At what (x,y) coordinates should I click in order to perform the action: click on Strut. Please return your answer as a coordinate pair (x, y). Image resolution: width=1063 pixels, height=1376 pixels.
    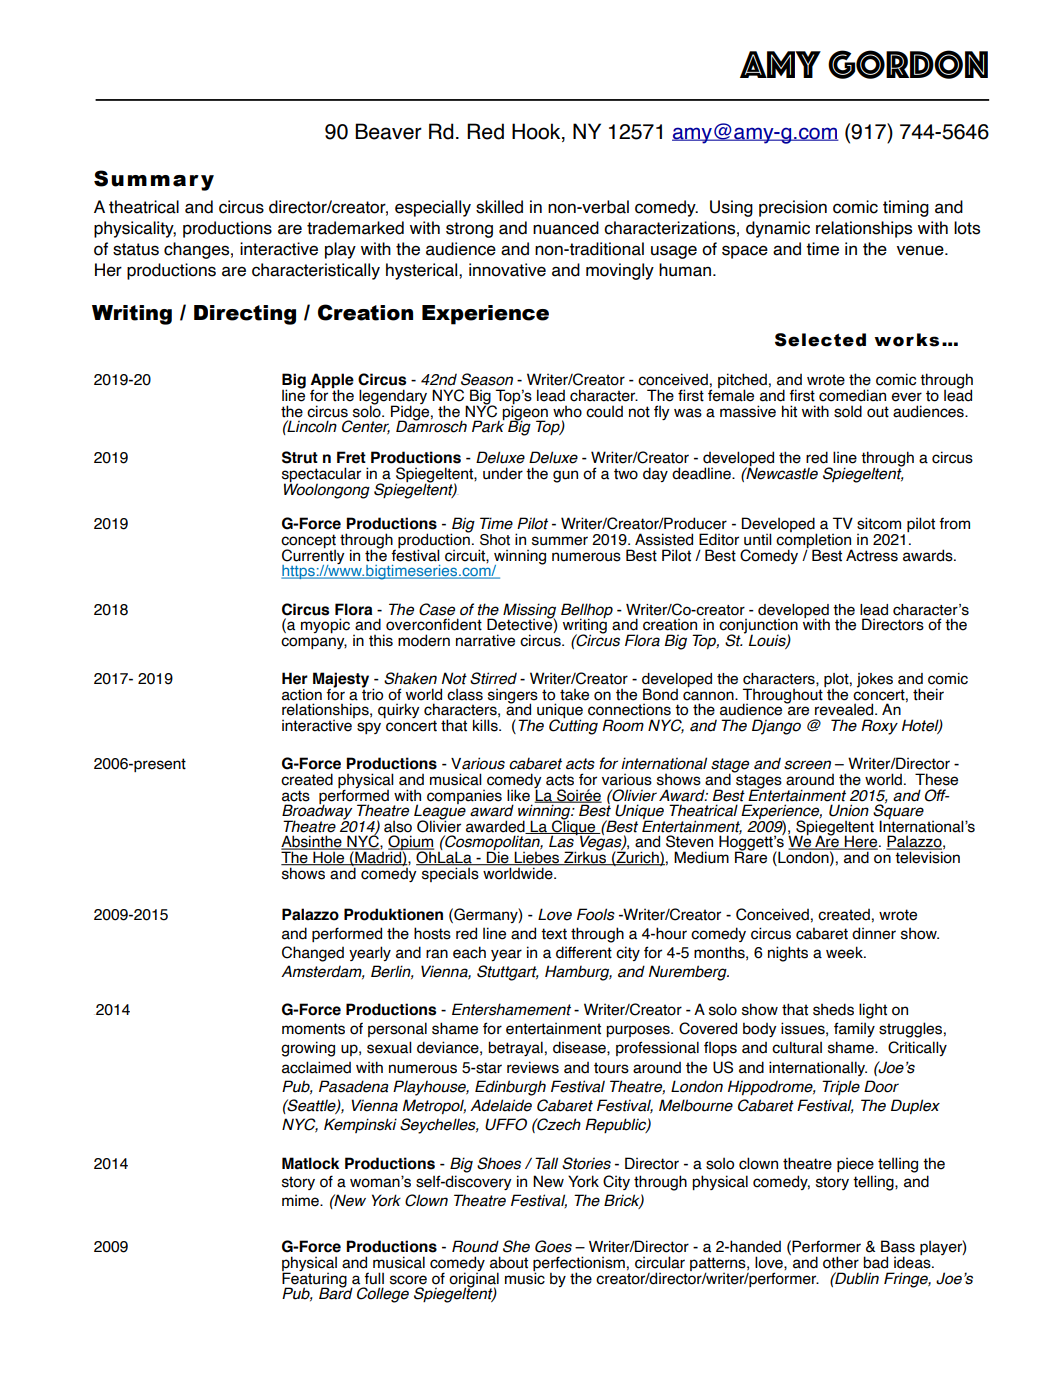
    Looking at the image, I should click on (300, 457).
